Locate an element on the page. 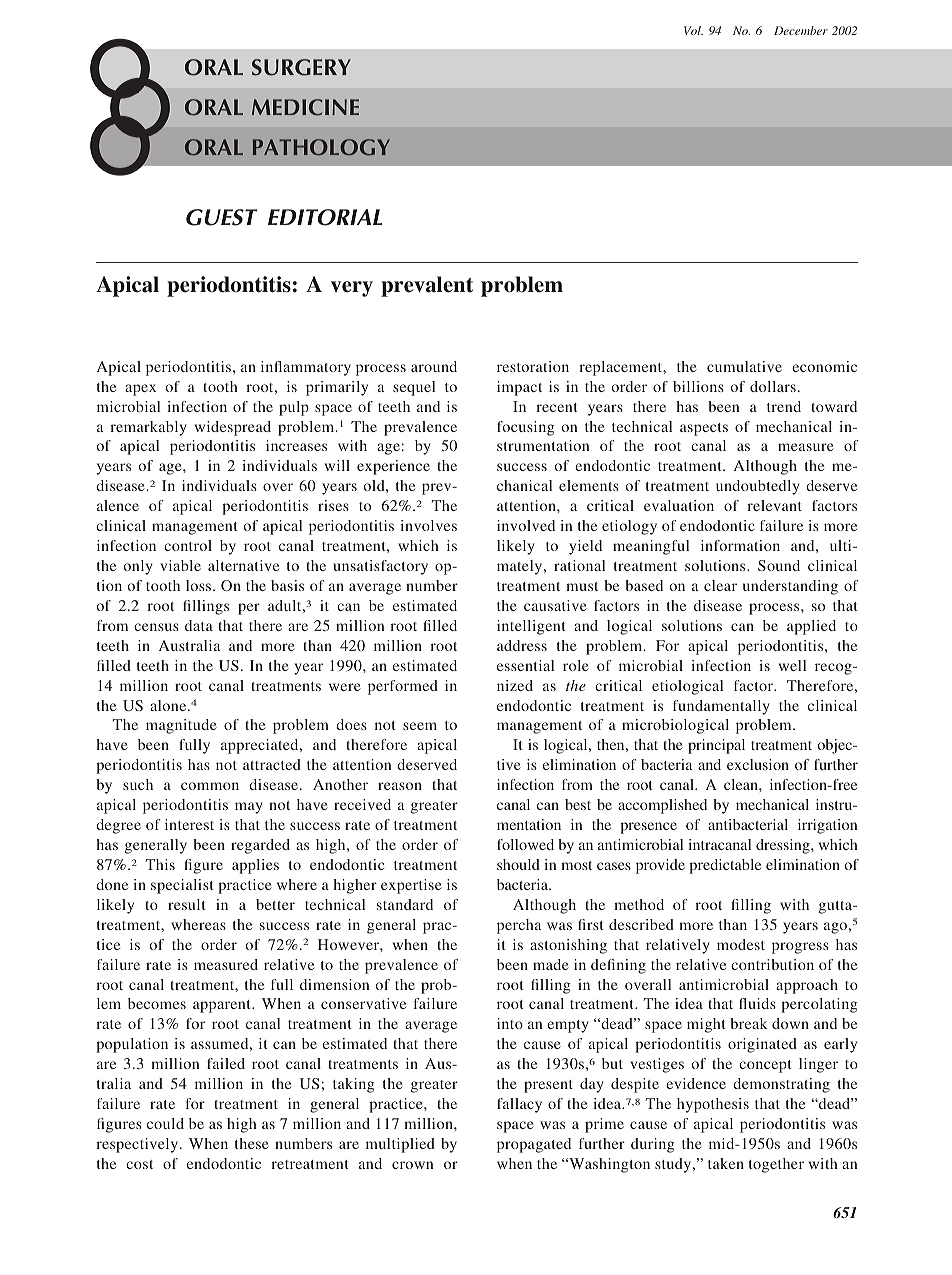 The image size is (952, 1275). could is located at coordinates (165, 1123).
